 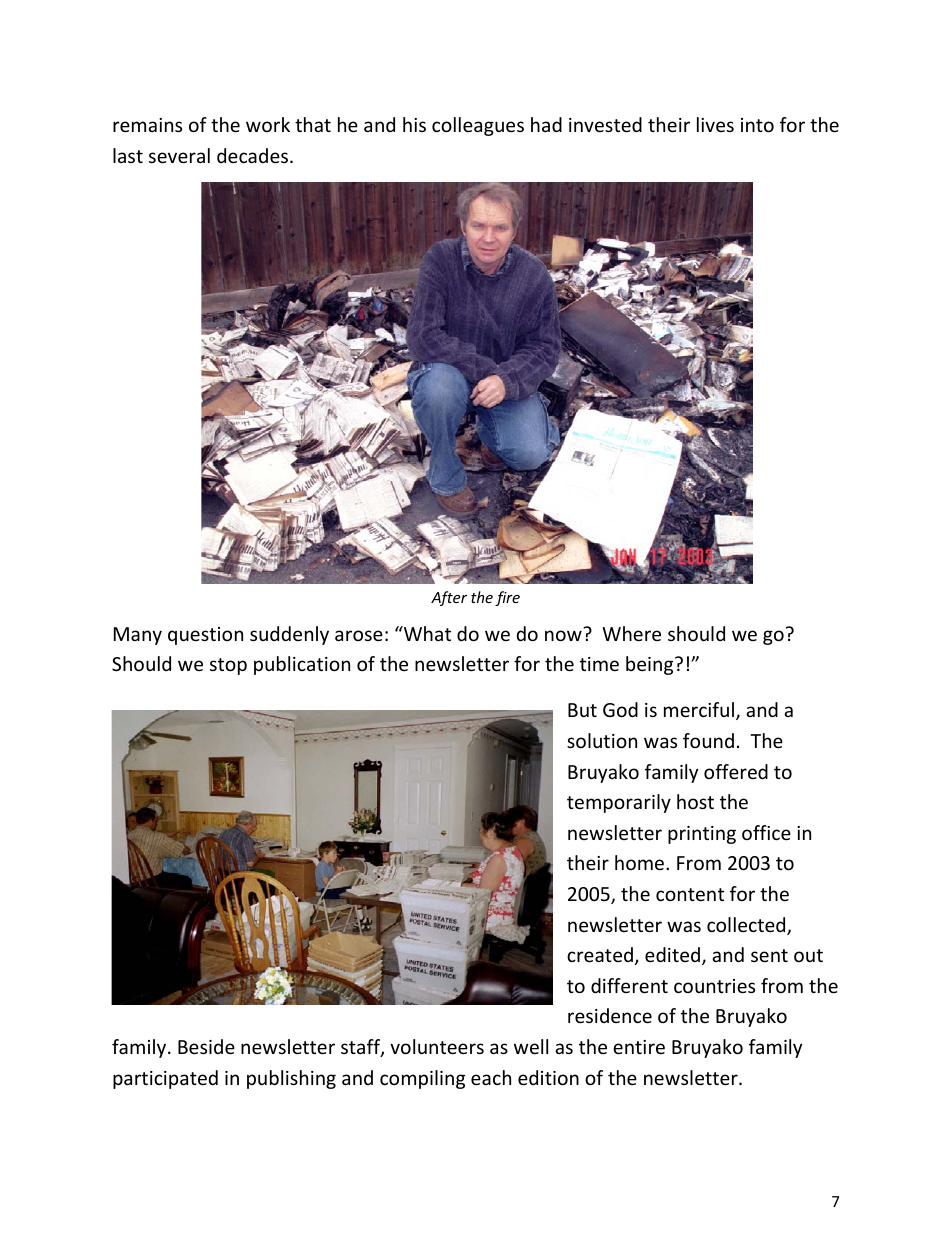 What do you see at coordinates (179, 155) in the document?
I see `several` at bounding box center [179, 155].
